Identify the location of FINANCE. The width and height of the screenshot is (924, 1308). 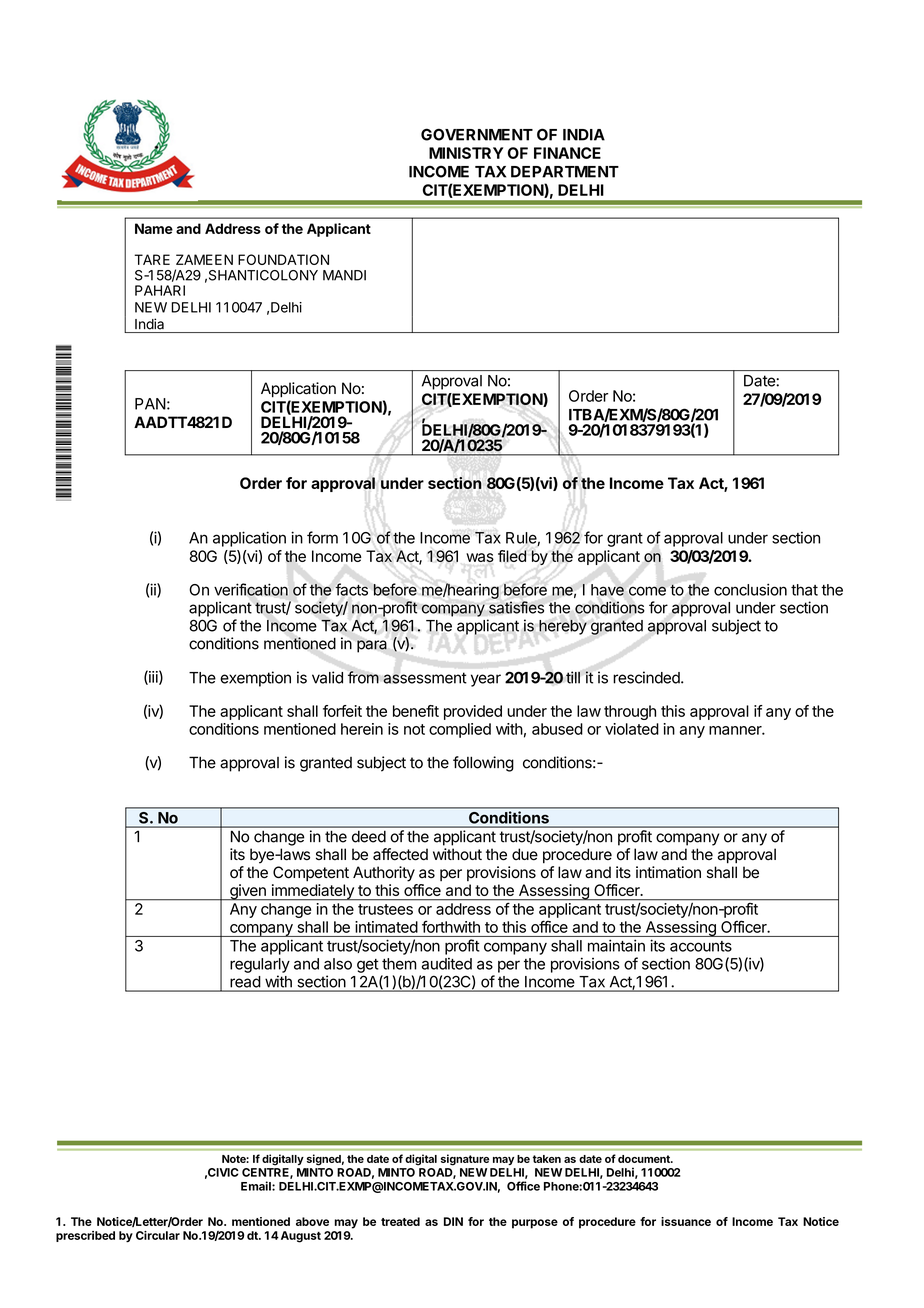
(567, 153).
